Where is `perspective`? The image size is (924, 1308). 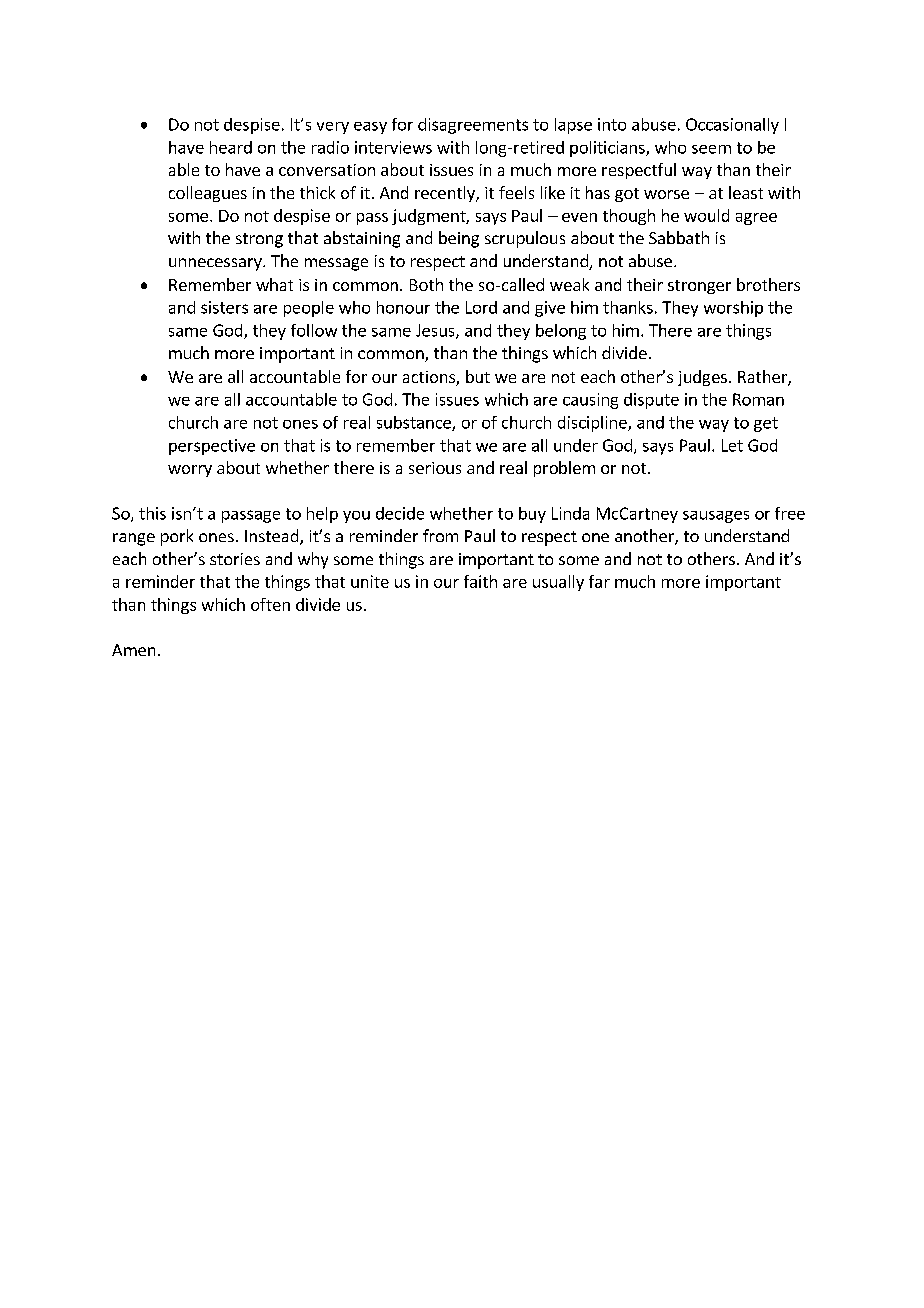
perspective is located at coordinates (212, 447).
